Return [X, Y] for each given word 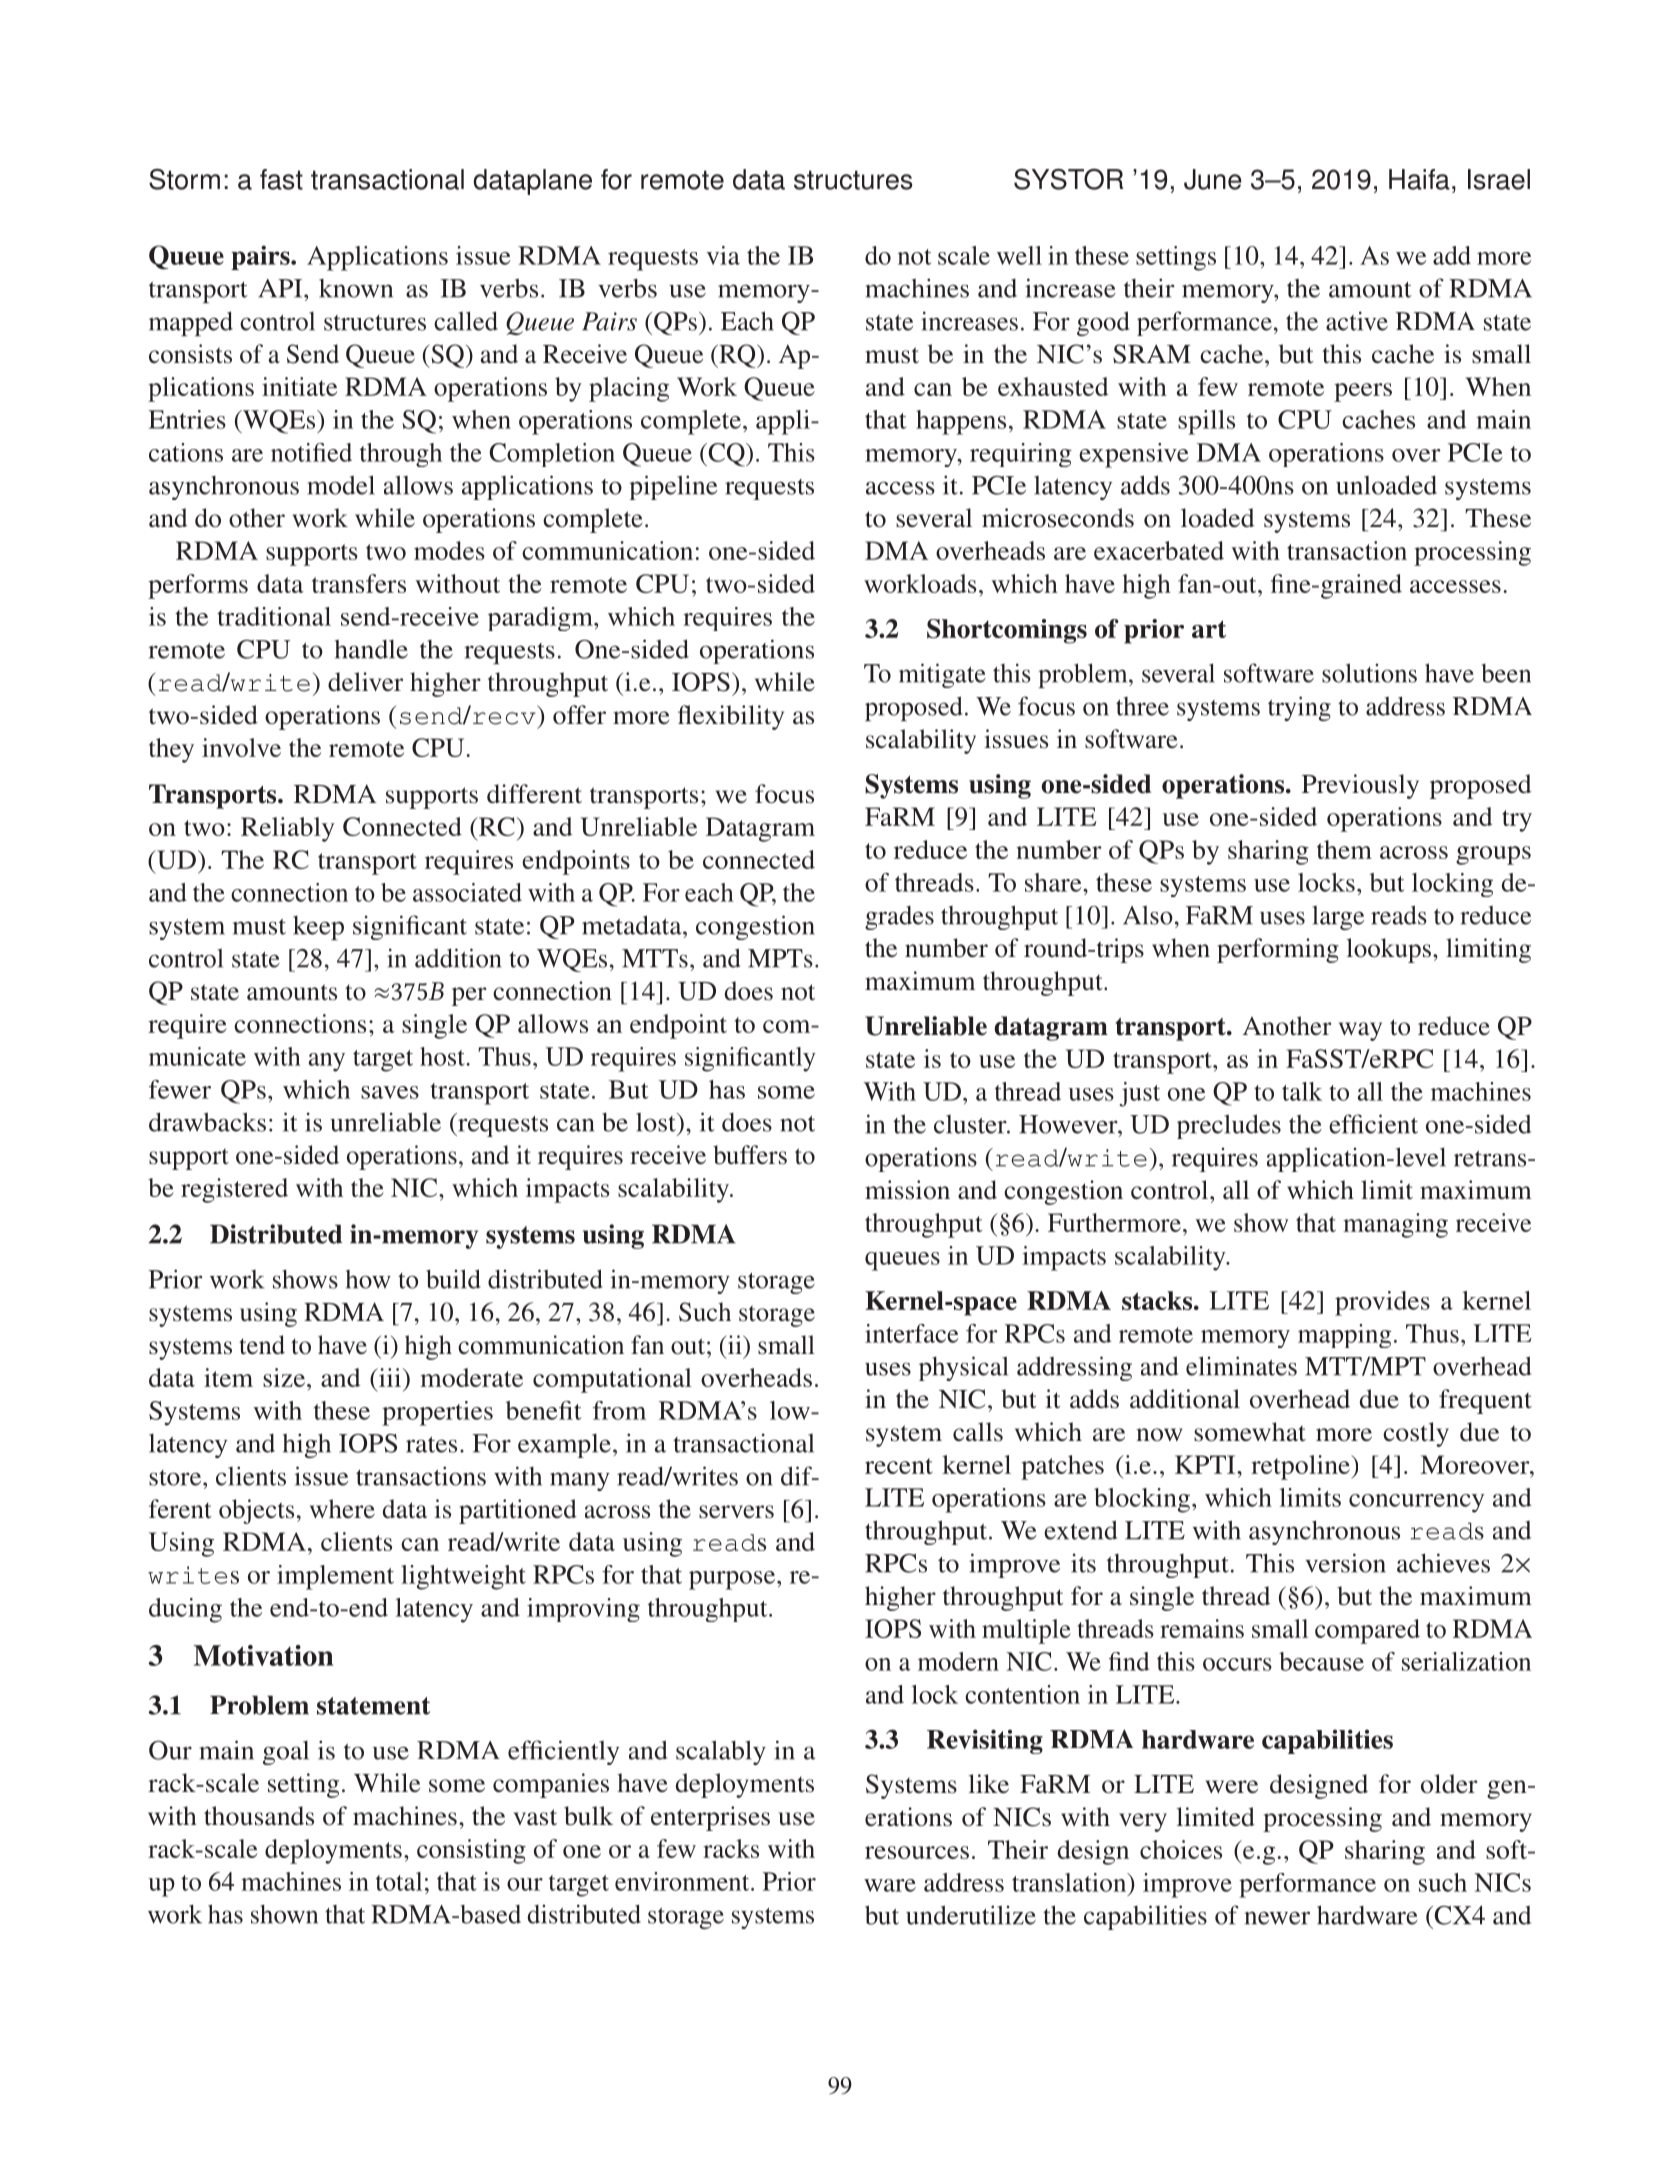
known [356, 288]
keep [318, 928]
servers [736, 1512]
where [342, 1509]
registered [234, 1190]
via [723, 255]
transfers [359, 583]
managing [1395, 1225]
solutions [1369, 673]
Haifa [1419, 179]
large [1338, 917]
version [1345, 1563]
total [399, 1881]
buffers [750, 1155]
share [1054, 882]
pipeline [673, 487]
